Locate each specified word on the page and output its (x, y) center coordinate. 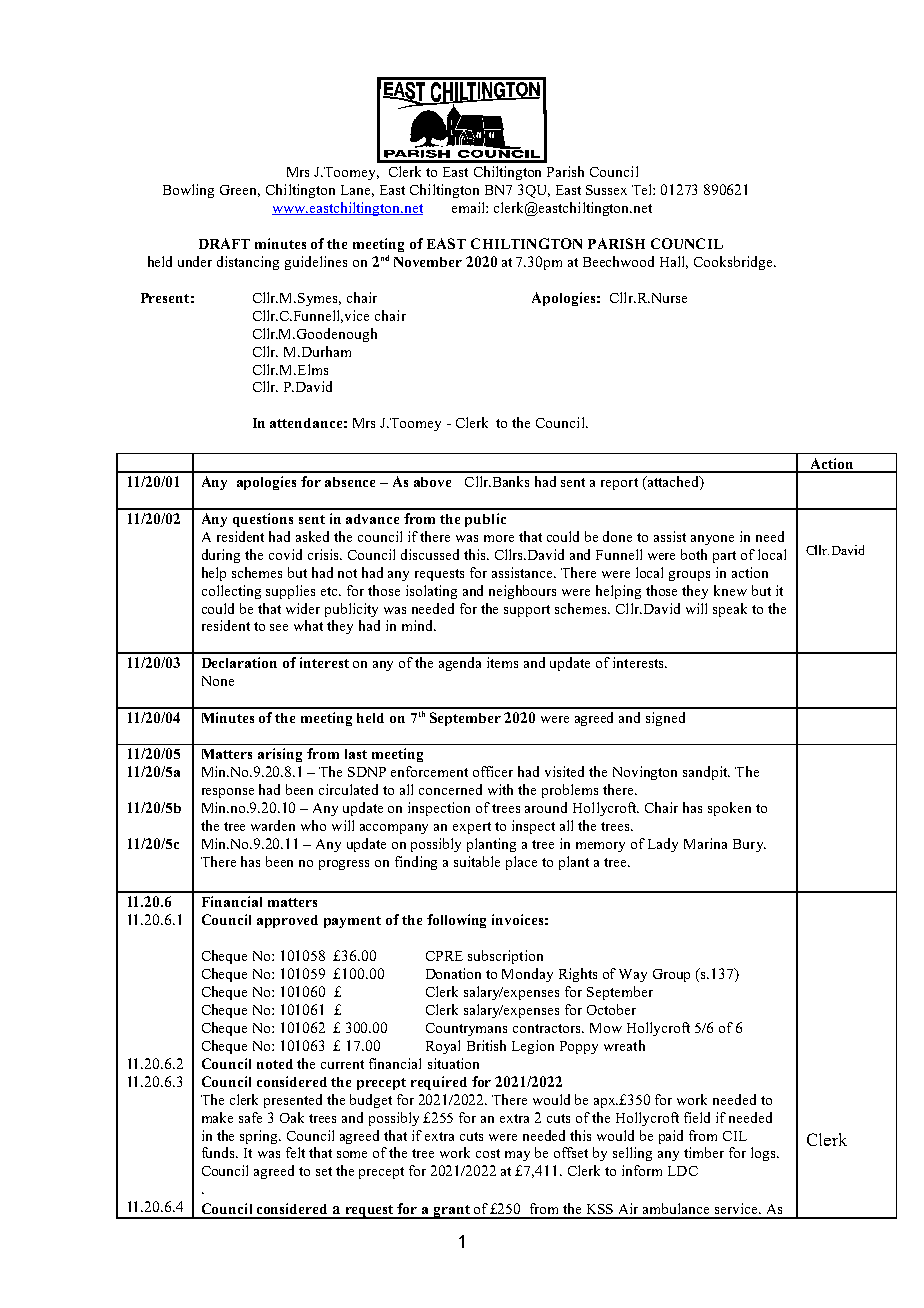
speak (730, 610)
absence (350, 482)
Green (240, 191)
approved (287, 921)
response (228, 793)
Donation (453, 973)
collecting (231, 592)
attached (673, 483)
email (469, 207)
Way (633, 975)
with (500, 789)
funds (220, 1152)
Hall (674, 262)
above (432, 482)
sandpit (706, 773)
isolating (431, 592)
